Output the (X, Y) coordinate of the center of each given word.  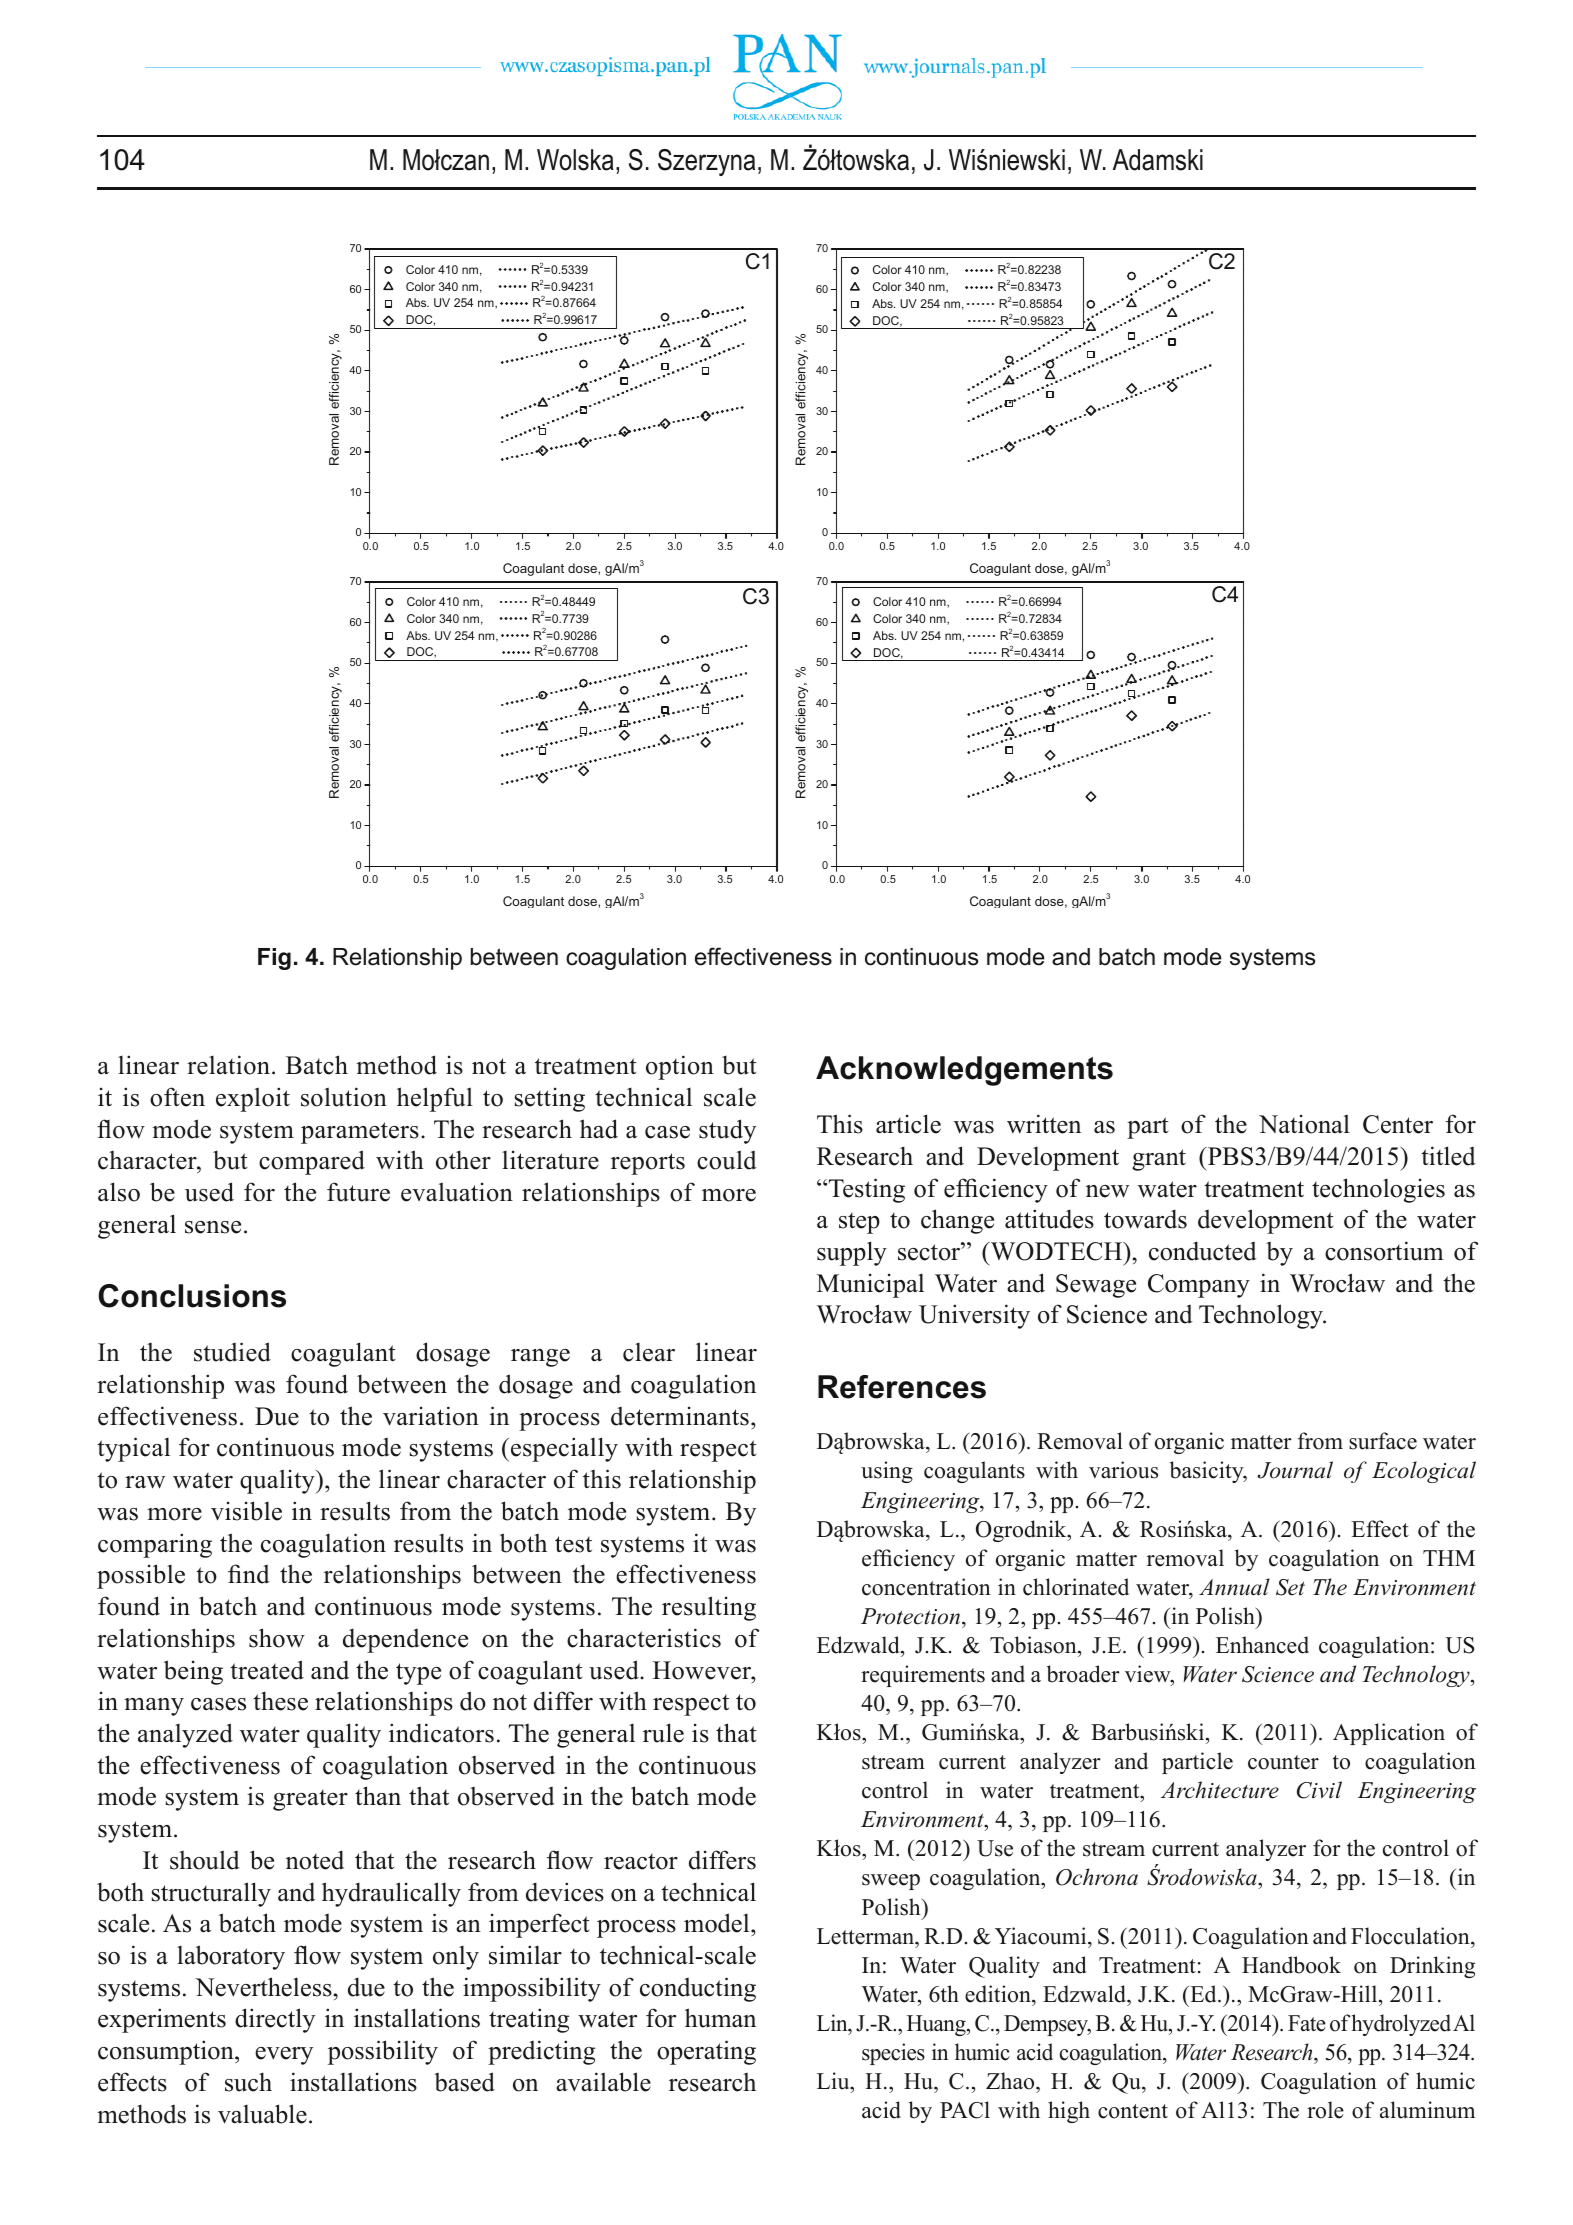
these (280, 1701)
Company (1199, 1286)
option (680, 1067)
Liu (834, 2081)
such (248, 2082)
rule (663, 1733)
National (1304, 1124)
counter (1283, 1762)
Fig (274, 959)
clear (649, 1352)
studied (232, 1352)
